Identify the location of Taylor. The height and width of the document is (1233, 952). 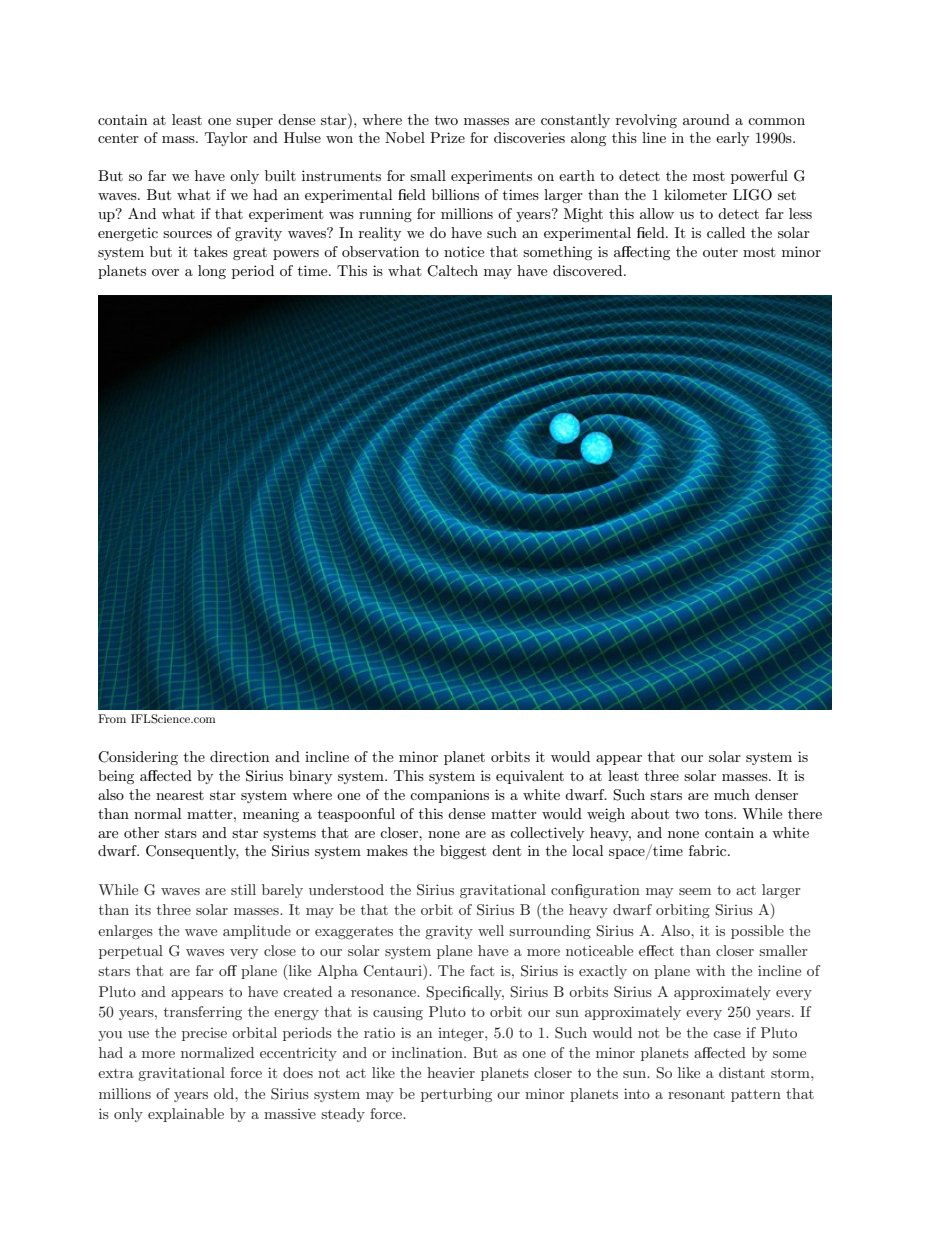
(226, 139).
